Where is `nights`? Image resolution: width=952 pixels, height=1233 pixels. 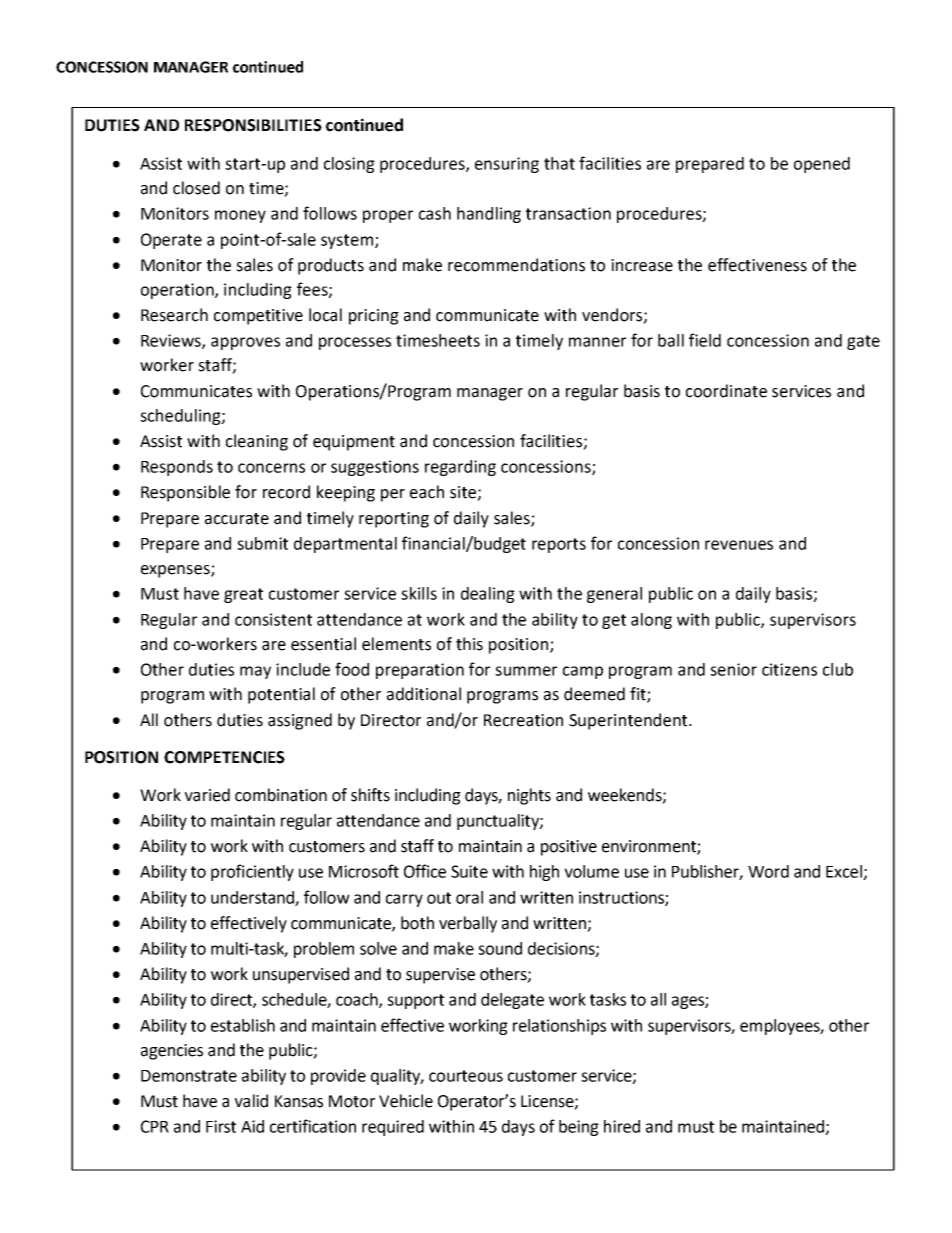
nights is located at coordinates (529, 796).
